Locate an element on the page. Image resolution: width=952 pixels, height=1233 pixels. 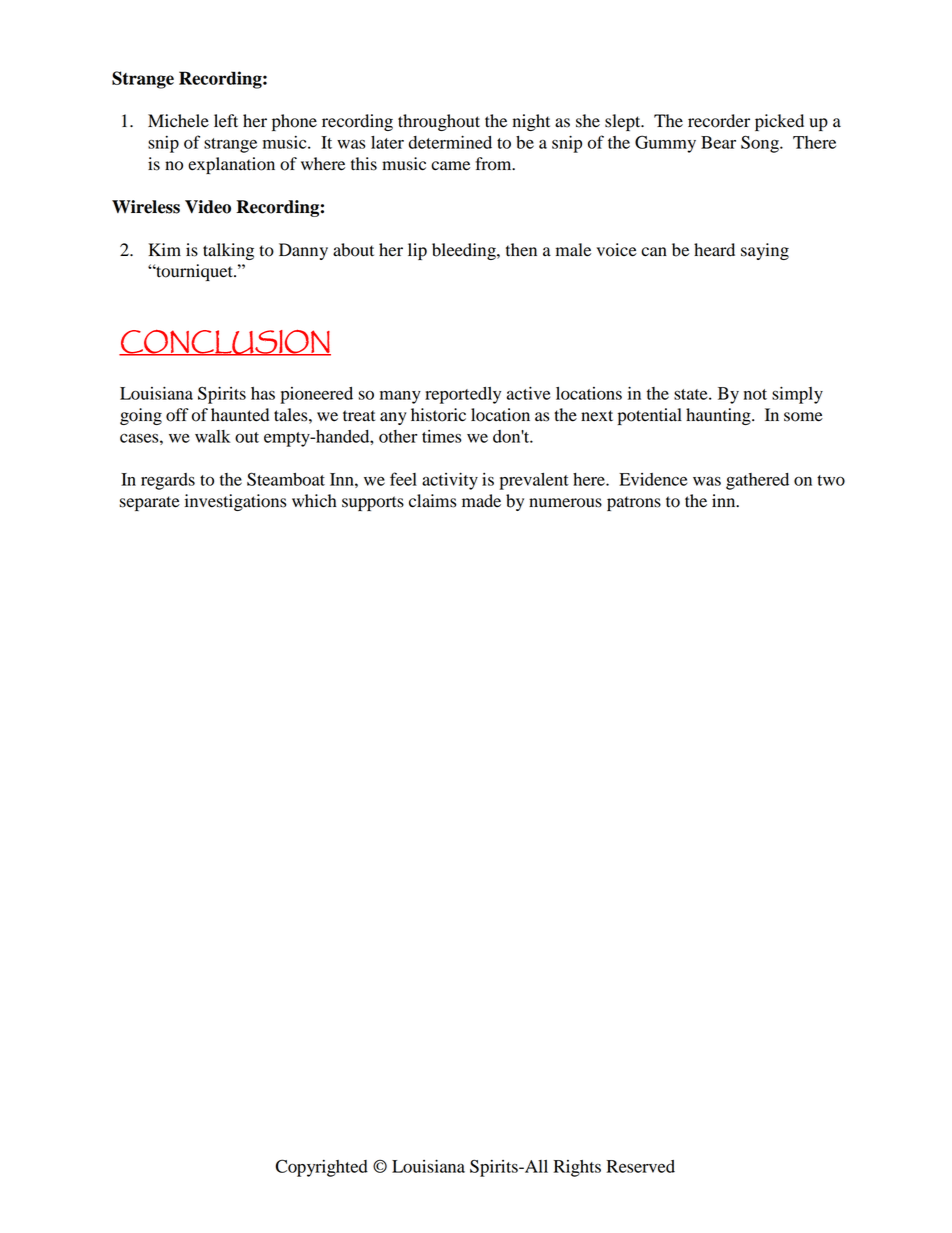
from is located at coordinates (494, 164).
